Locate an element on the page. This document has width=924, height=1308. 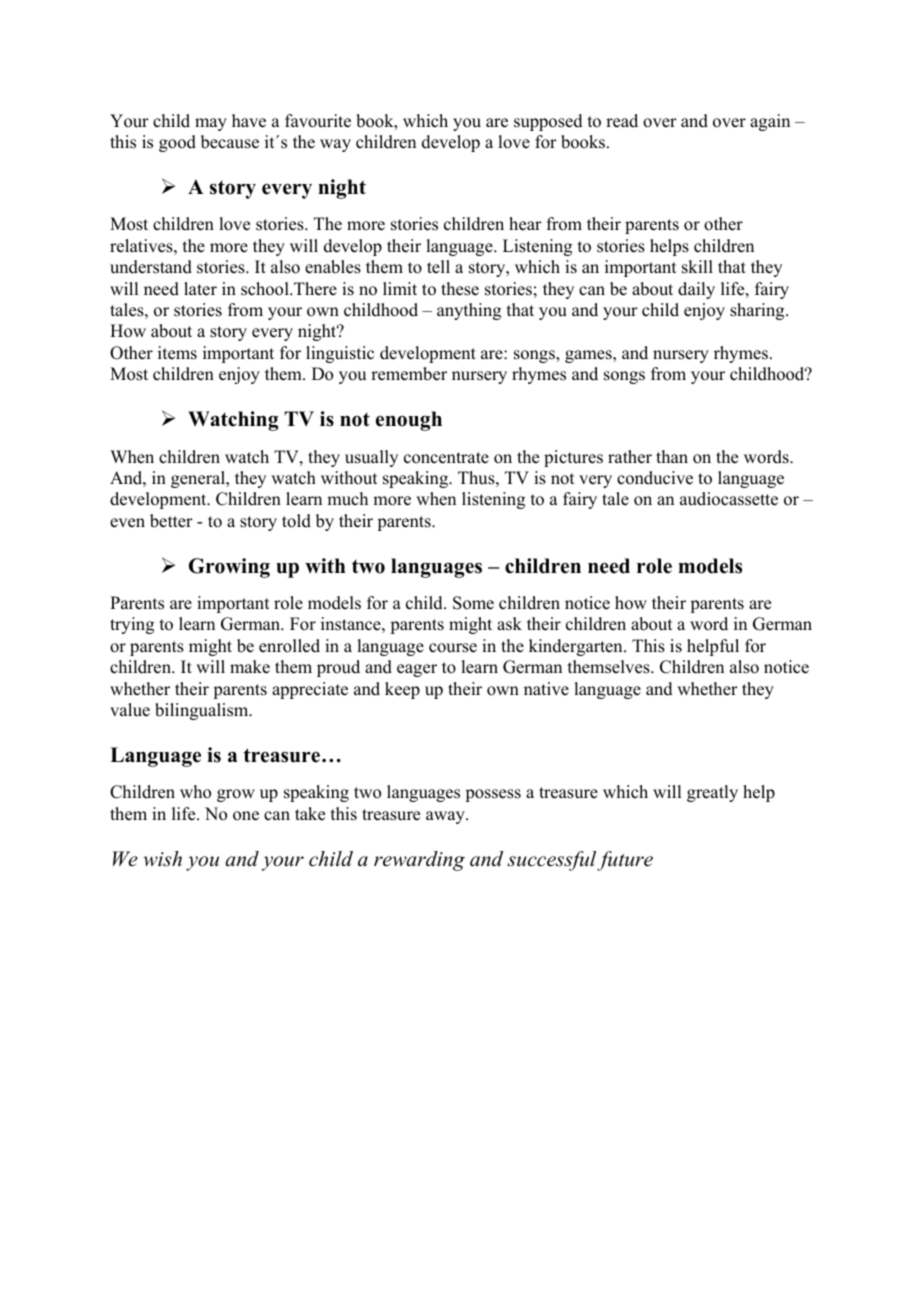
kindergarten is located at coordinates (577, 647).
